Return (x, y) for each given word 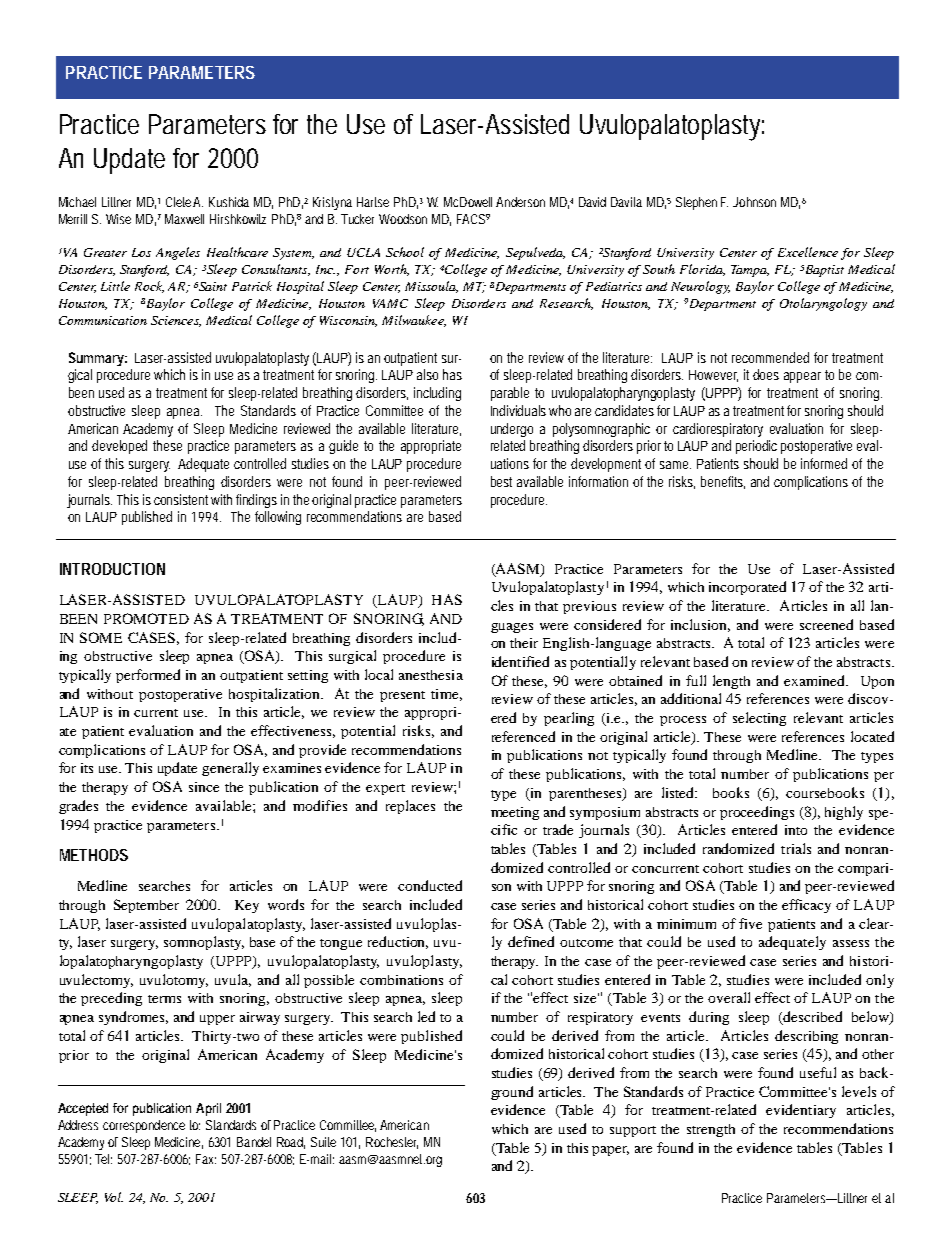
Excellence (808, 252)
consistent (181, 499)
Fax (206, 1159)
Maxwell (184, 219)
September (146, 906)
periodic (756, 447)
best (501, 481)
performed (148, 676)
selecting (759, 719)
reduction (398, 942)
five (750, 923)
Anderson (520, 202)
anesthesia (431, 675)
